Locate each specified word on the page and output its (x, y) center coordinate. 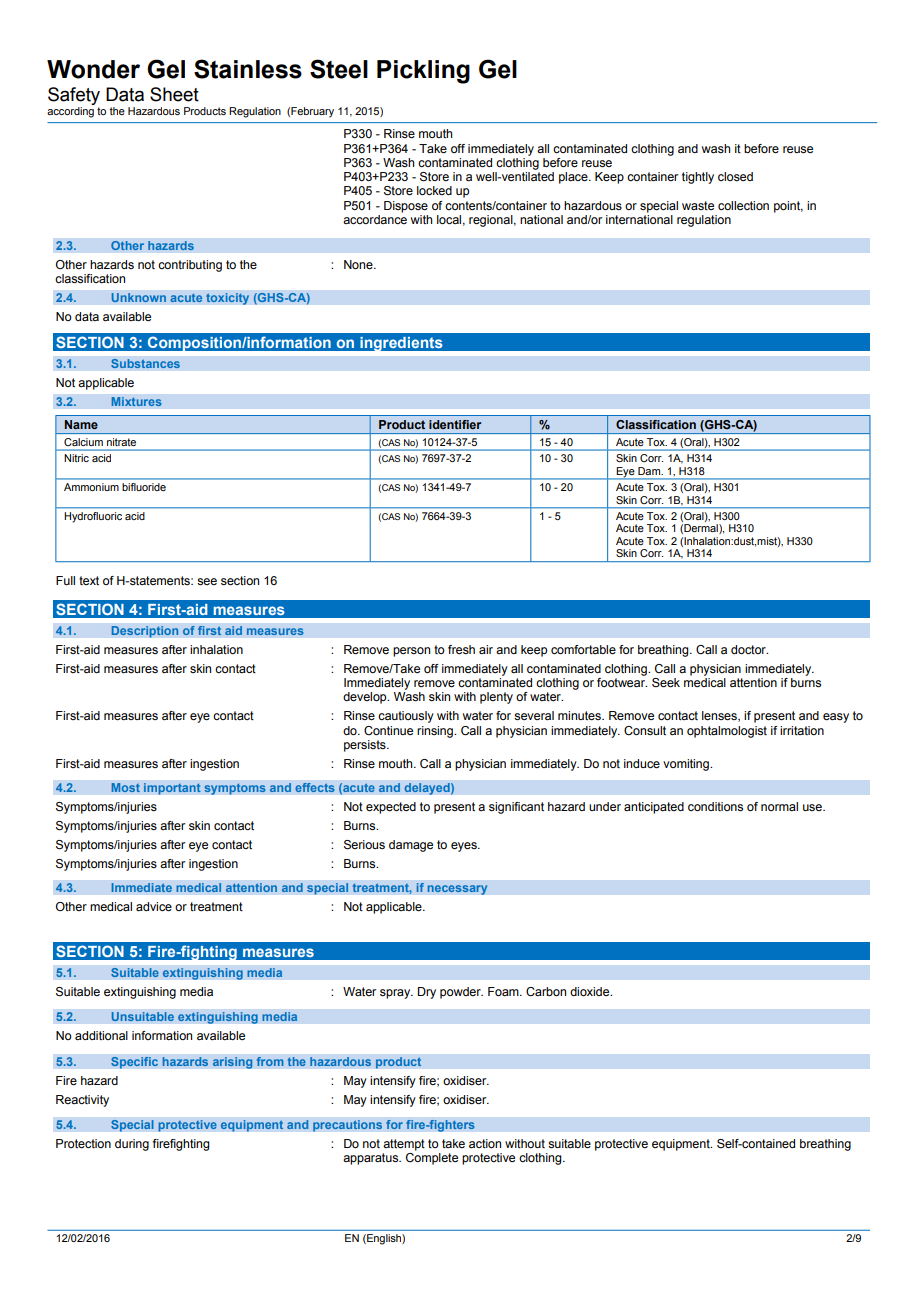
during (132, 1145)
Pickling (423, 72)
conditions (715, 806)
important (172, 789)
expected (391, 808)
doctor (749, 649)
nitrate (121, 442)
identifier (455, 424)
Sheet (174, 94)
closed (735, 176)
